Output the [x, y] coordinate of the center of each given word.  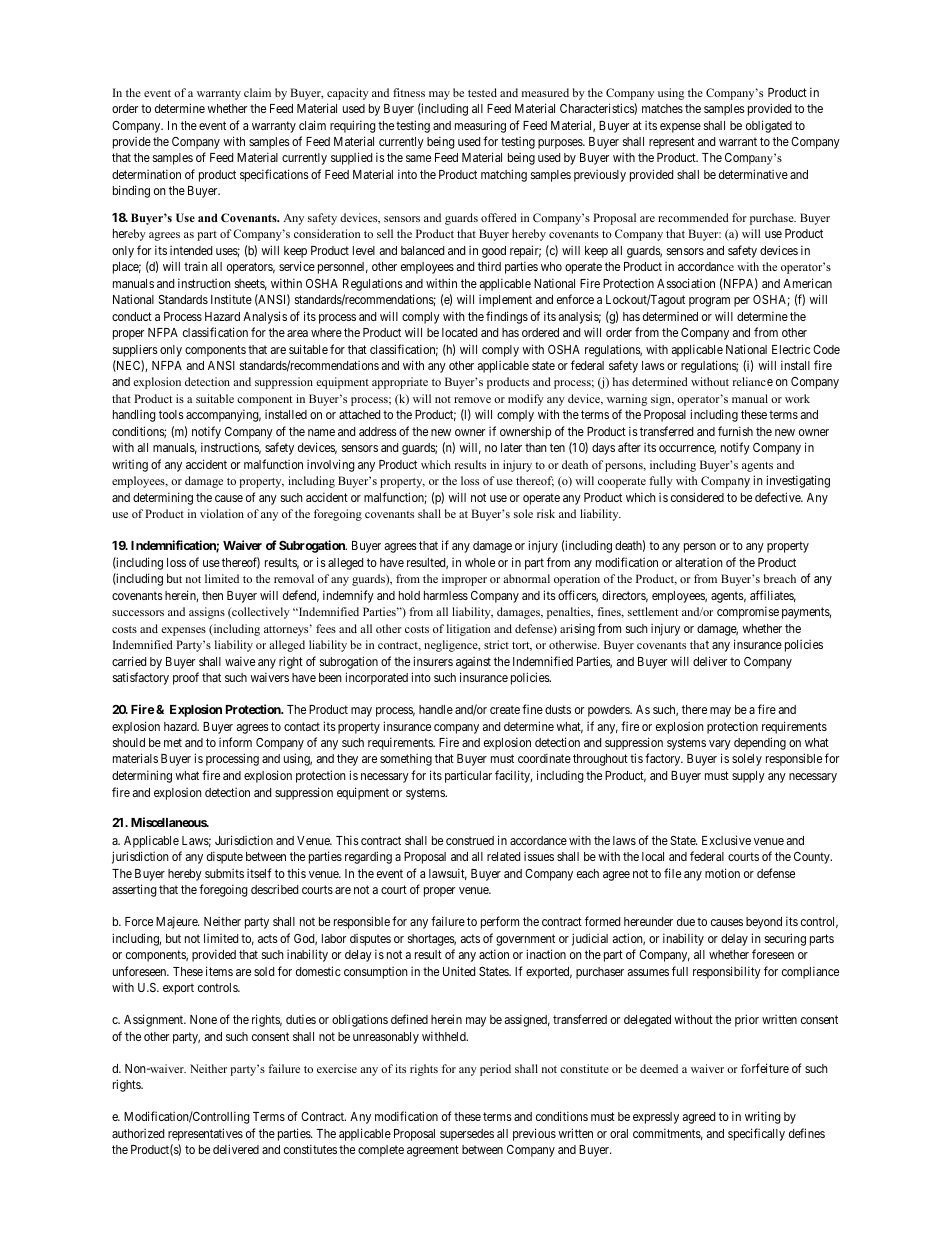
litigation [469, 630]
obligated [769, 126]
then [212, 595]
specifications [274, 175]
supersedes [467, 1135]
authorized [138, 1133]
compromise [748, 612]
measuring [480, 126]
